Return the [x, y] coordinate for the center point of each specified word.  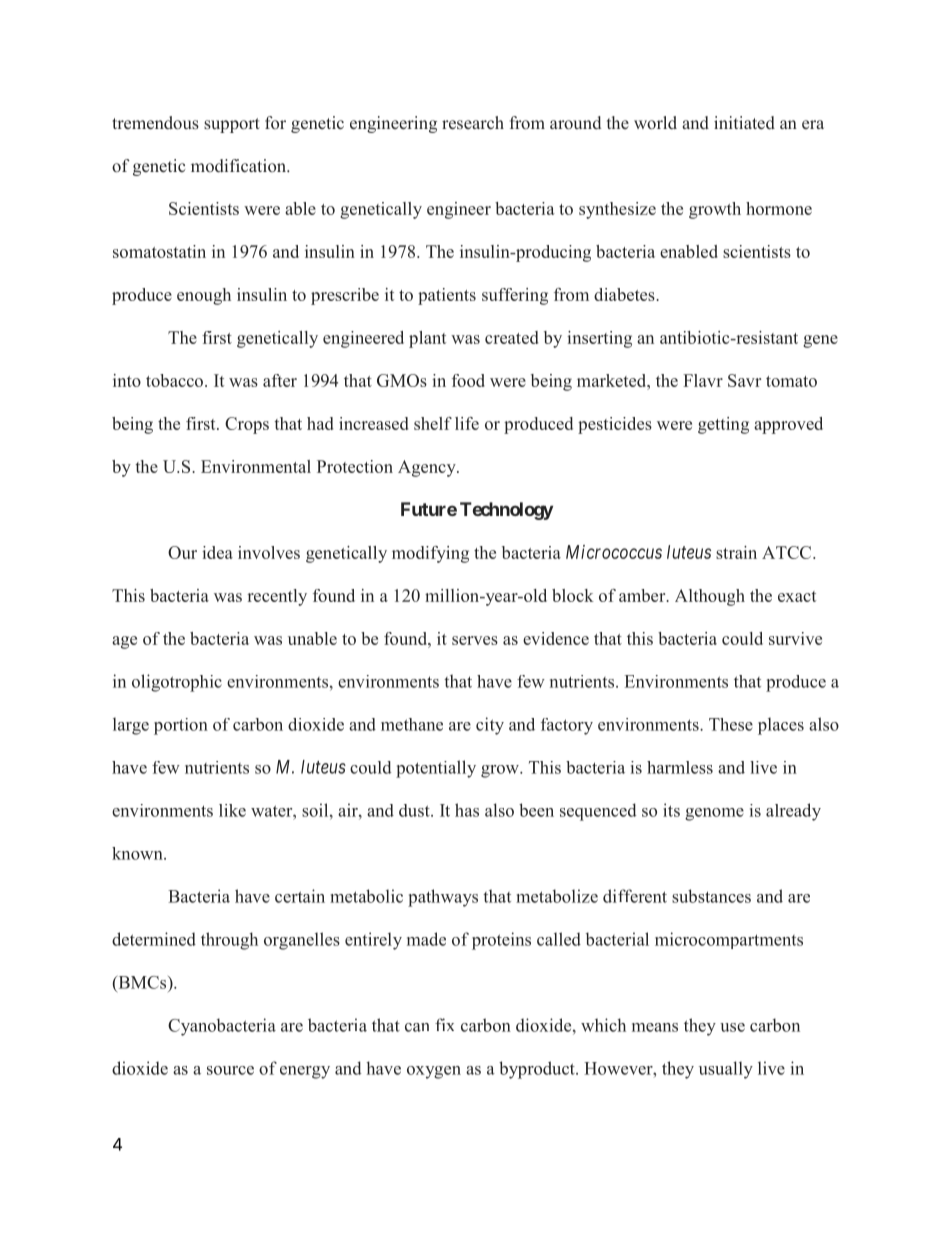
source [230, 1070]
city [490, 726]
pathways [443, 898]
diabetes [625, 294]
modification [240, 166]
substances [711, 896]
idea [217, 552]
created [511, 337]
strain [736, 552]
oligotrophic [177, 683]
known [138, 853]
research [473, 123]
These [731, 724]
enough [204, 296]
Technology [506, 511]
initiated [744, 123]
